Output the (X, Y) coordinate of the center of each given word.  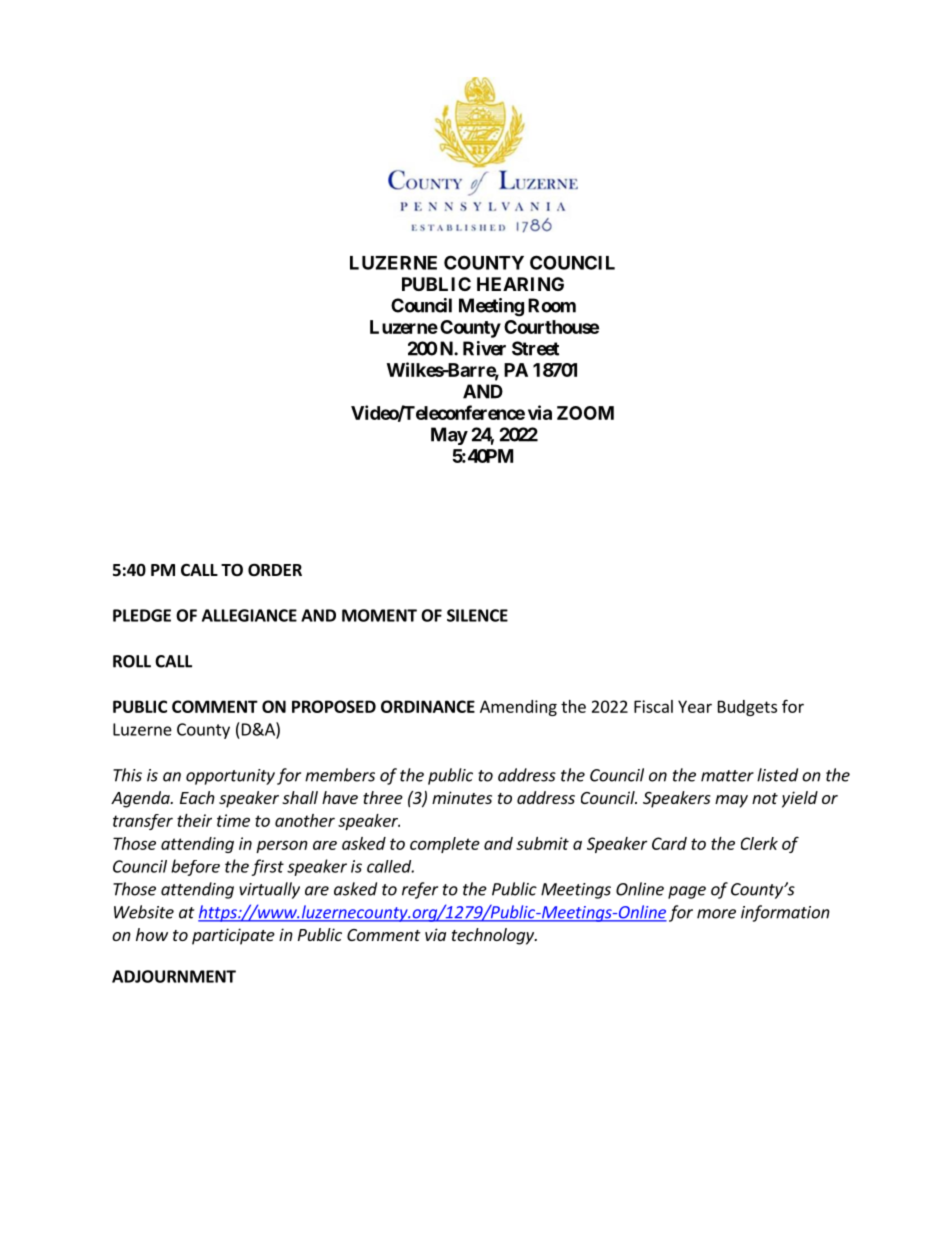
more (716, 914)
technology (494, 936)
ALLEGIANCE (249, 615)
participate (233, 936)
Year (695, 706)
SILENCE (477, 615)
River (484, 348)
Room (552, 305)
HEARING (520, 284)
